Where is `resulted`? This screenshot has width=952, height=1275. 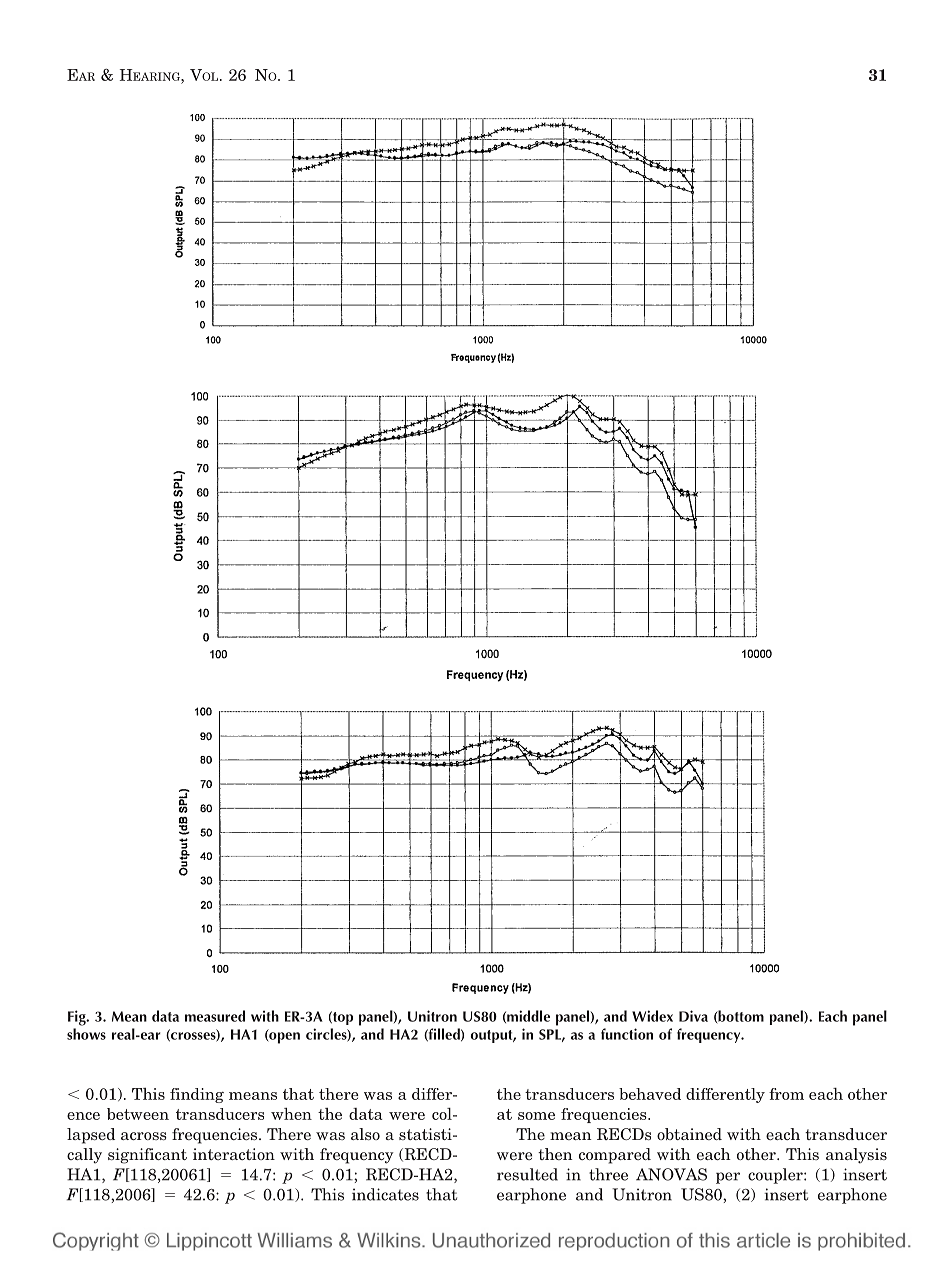 resulted is located at coordinates (527, 1174).
